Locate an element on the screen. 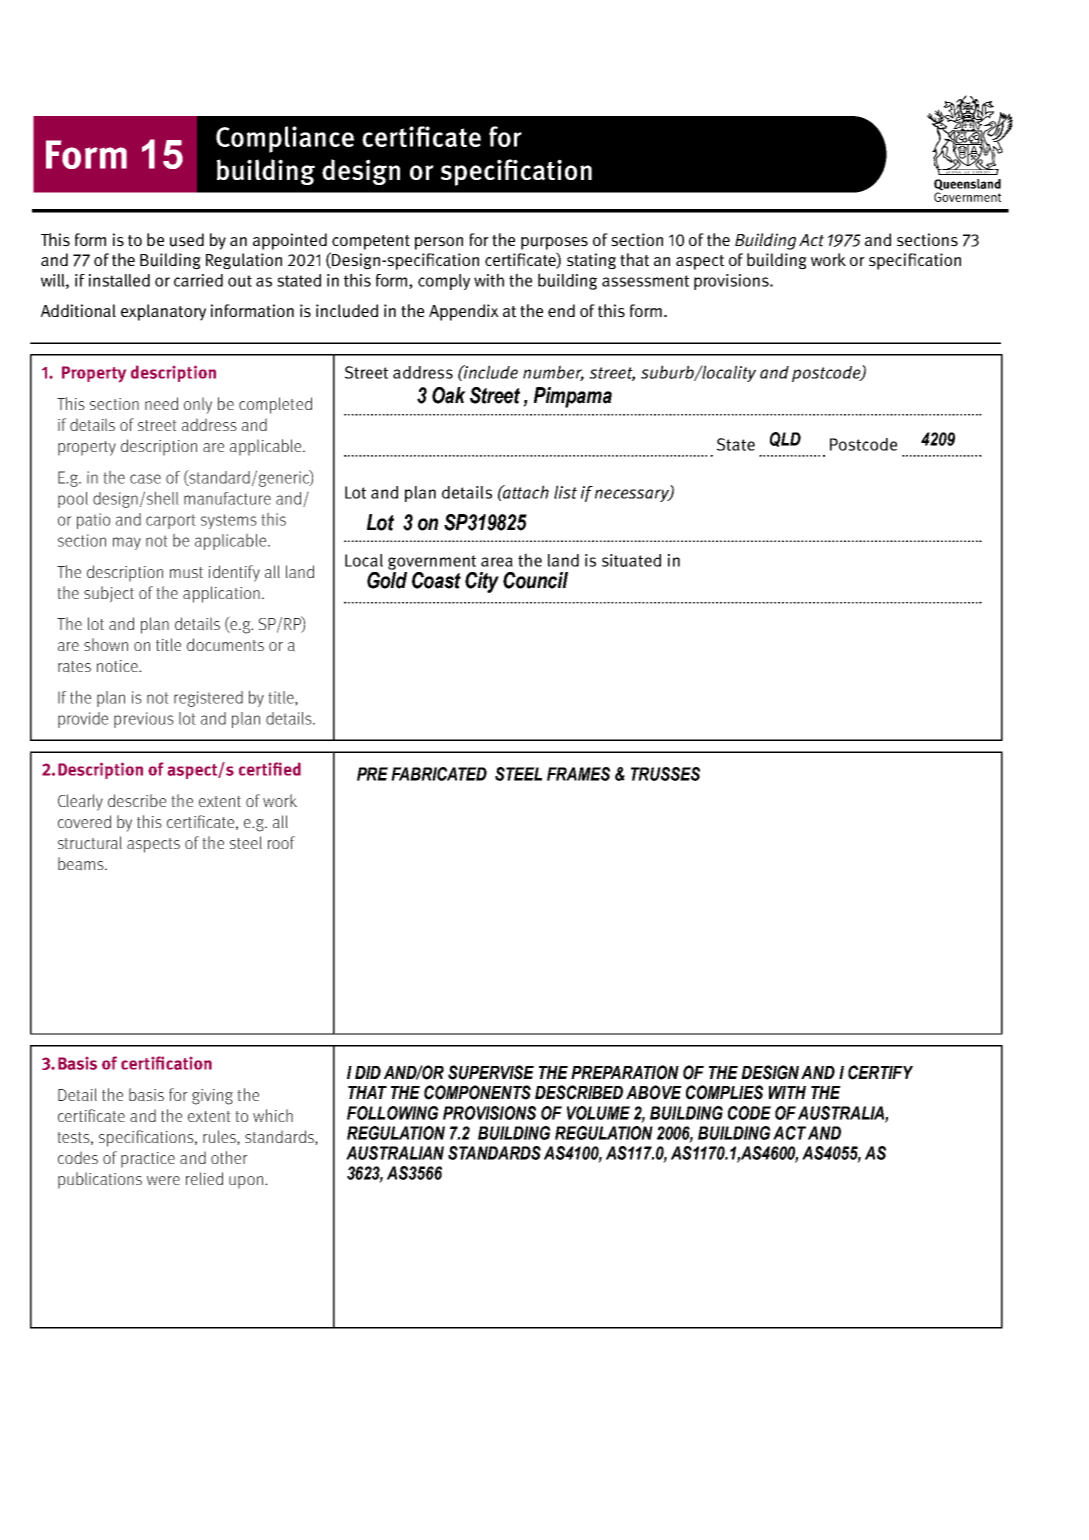  COMPONENTS is located at coordinates (477, 1092).
